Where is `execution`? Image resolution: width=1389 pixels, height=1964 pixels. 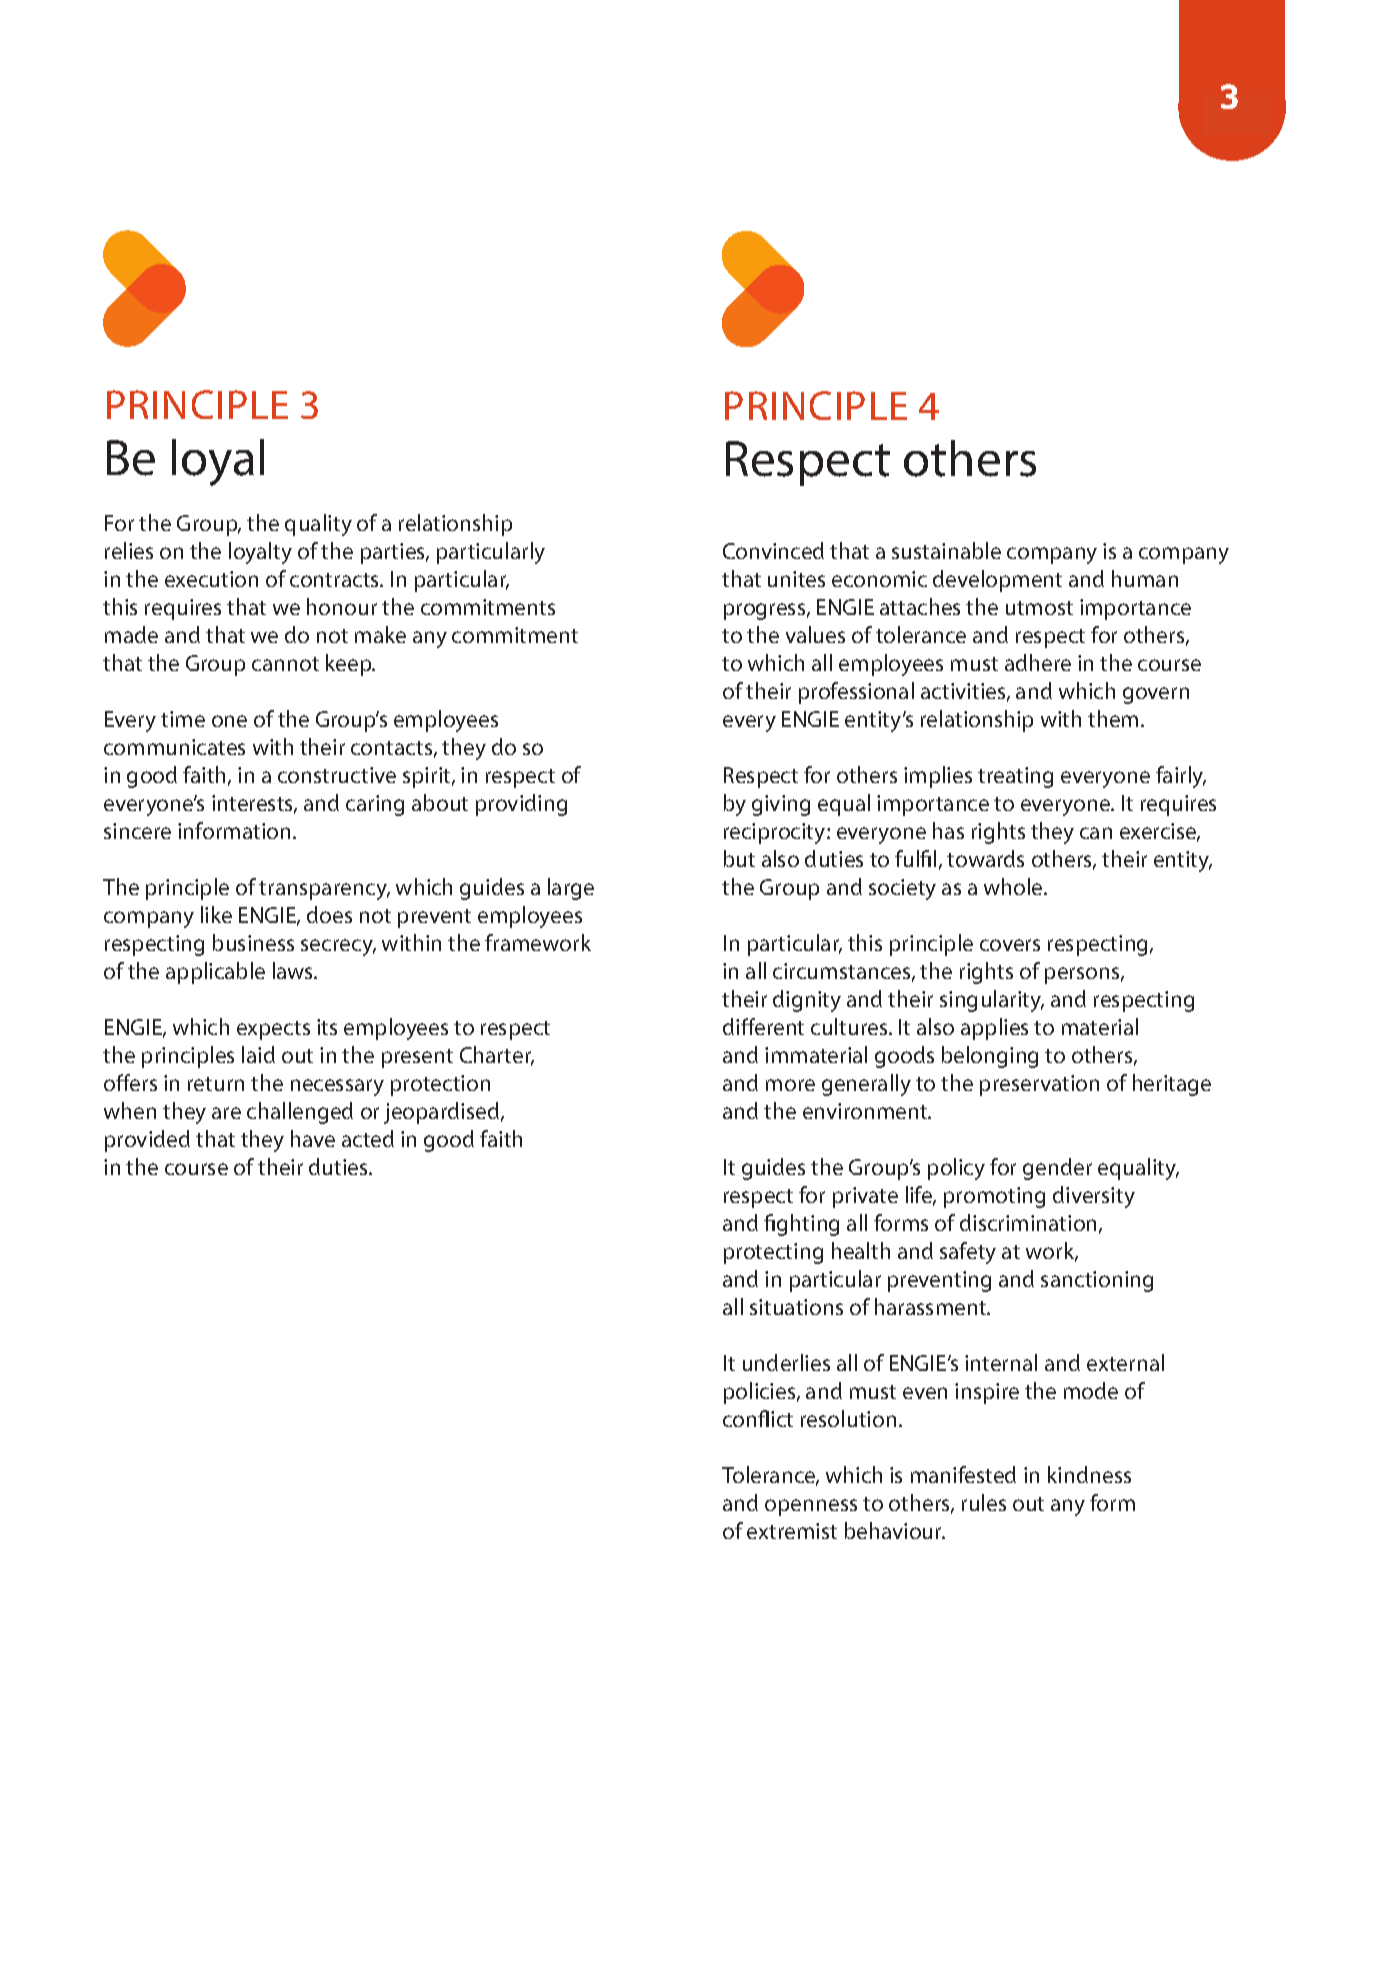 execution is located at coordinates (211, 579).
